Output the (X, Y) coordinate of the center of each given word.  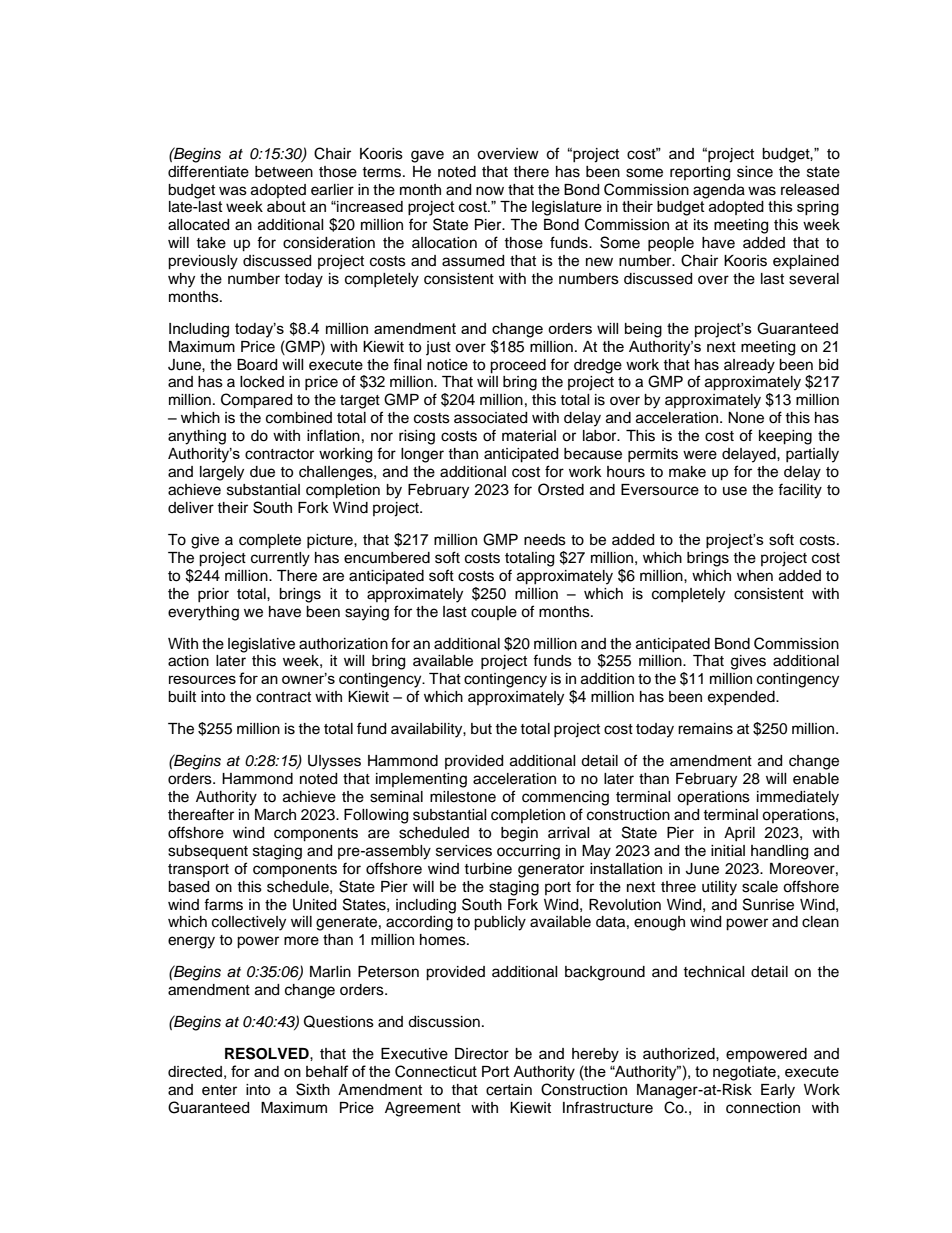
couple (494, 613)
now (490, 191)
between (284, 172)
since (755, 172)
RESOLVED (268, 1053)
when (755, 576)
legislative (261, 645)
